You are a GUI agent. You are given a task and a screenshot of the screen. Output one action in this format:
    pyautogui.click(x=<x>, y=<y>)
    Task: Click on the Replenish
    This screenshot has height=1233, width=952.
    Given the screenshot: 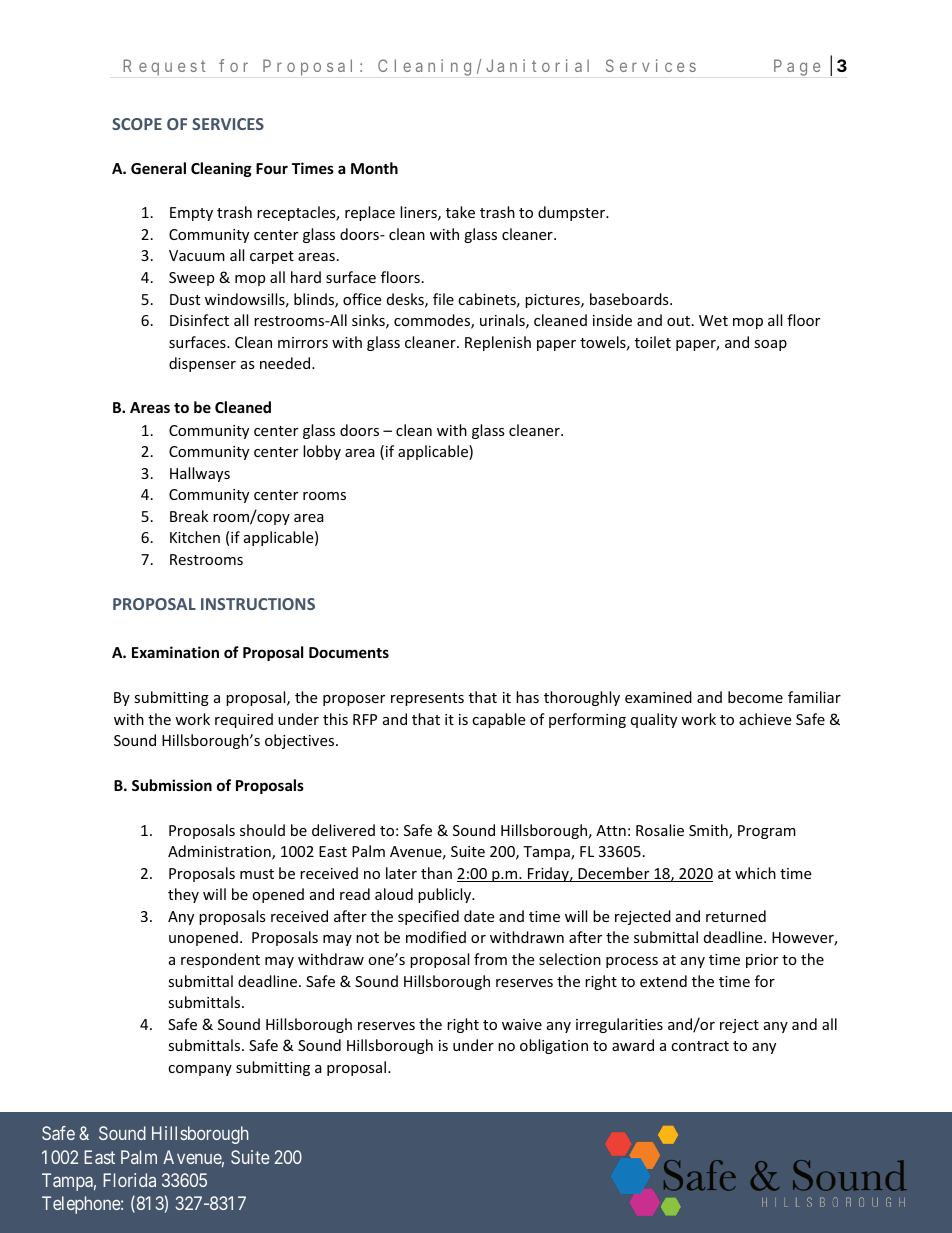 What is the action you would take?
    pyautogui.click(x=498, y=343)
